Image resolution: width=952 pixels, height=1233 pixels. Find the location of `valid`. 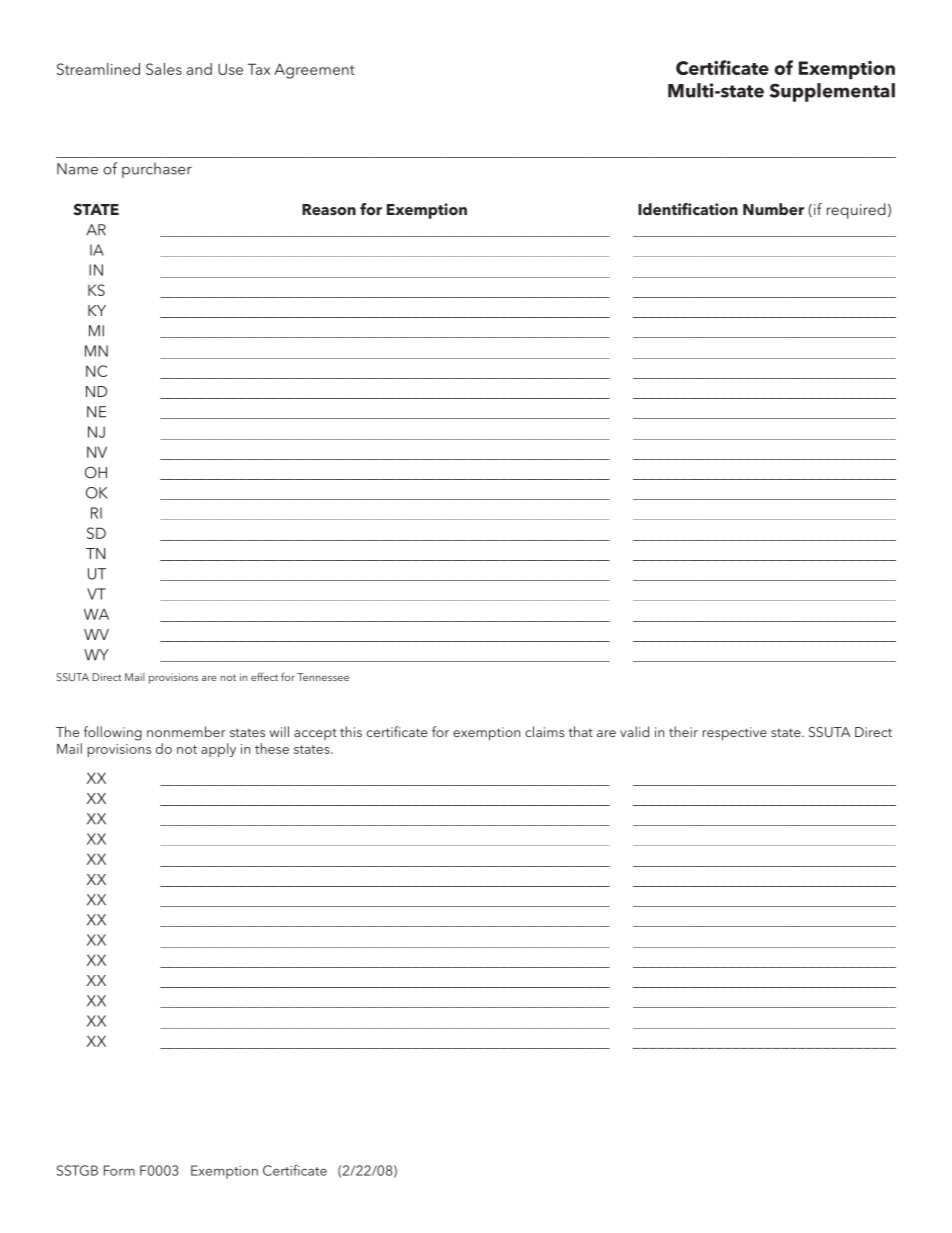

valid is located at coordinates (634, 731).
